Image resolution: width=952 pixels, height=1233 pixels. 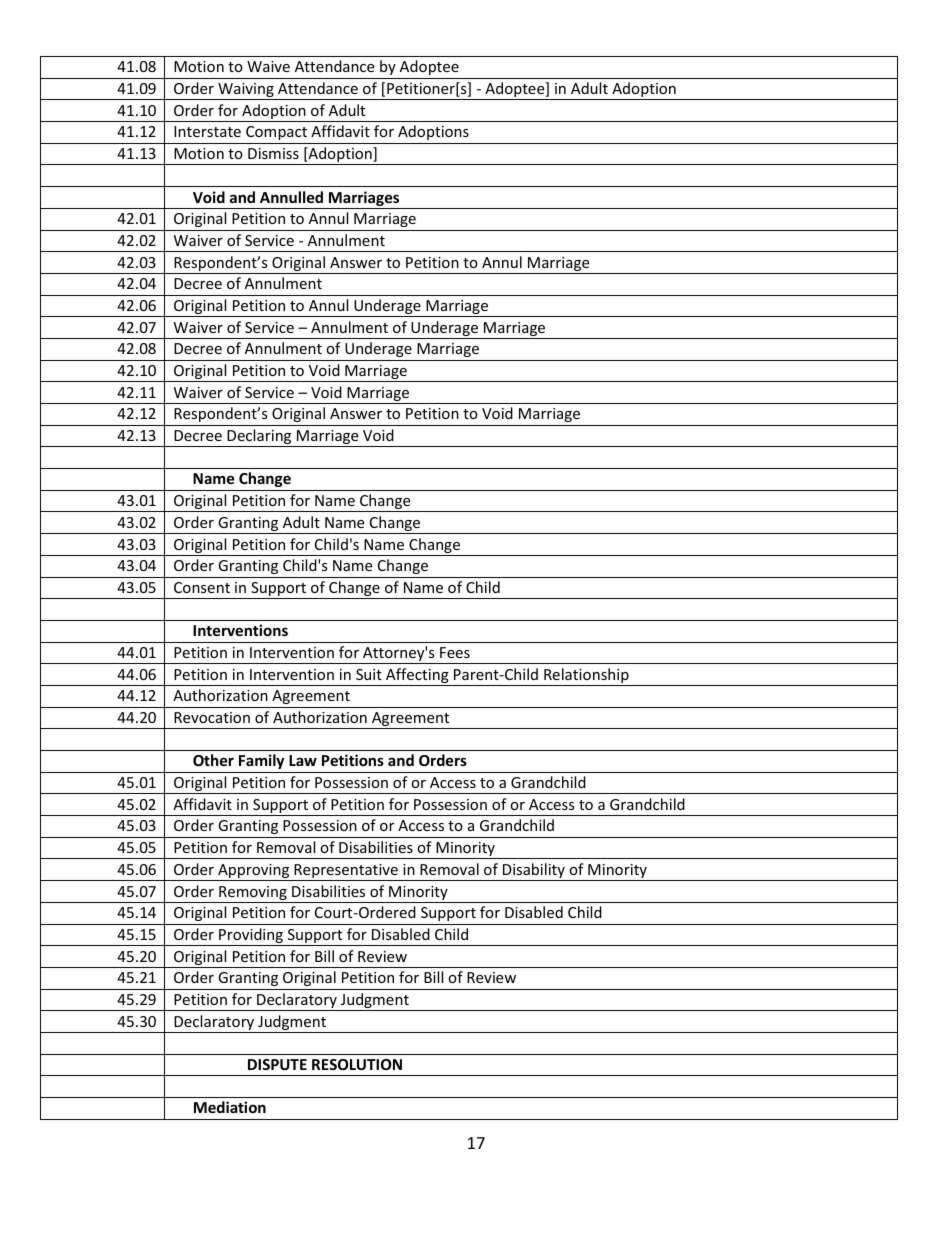 What do you see at coordinates (246, 91) in the page?
I see `Waiving` at bounding box center [246, 91].
